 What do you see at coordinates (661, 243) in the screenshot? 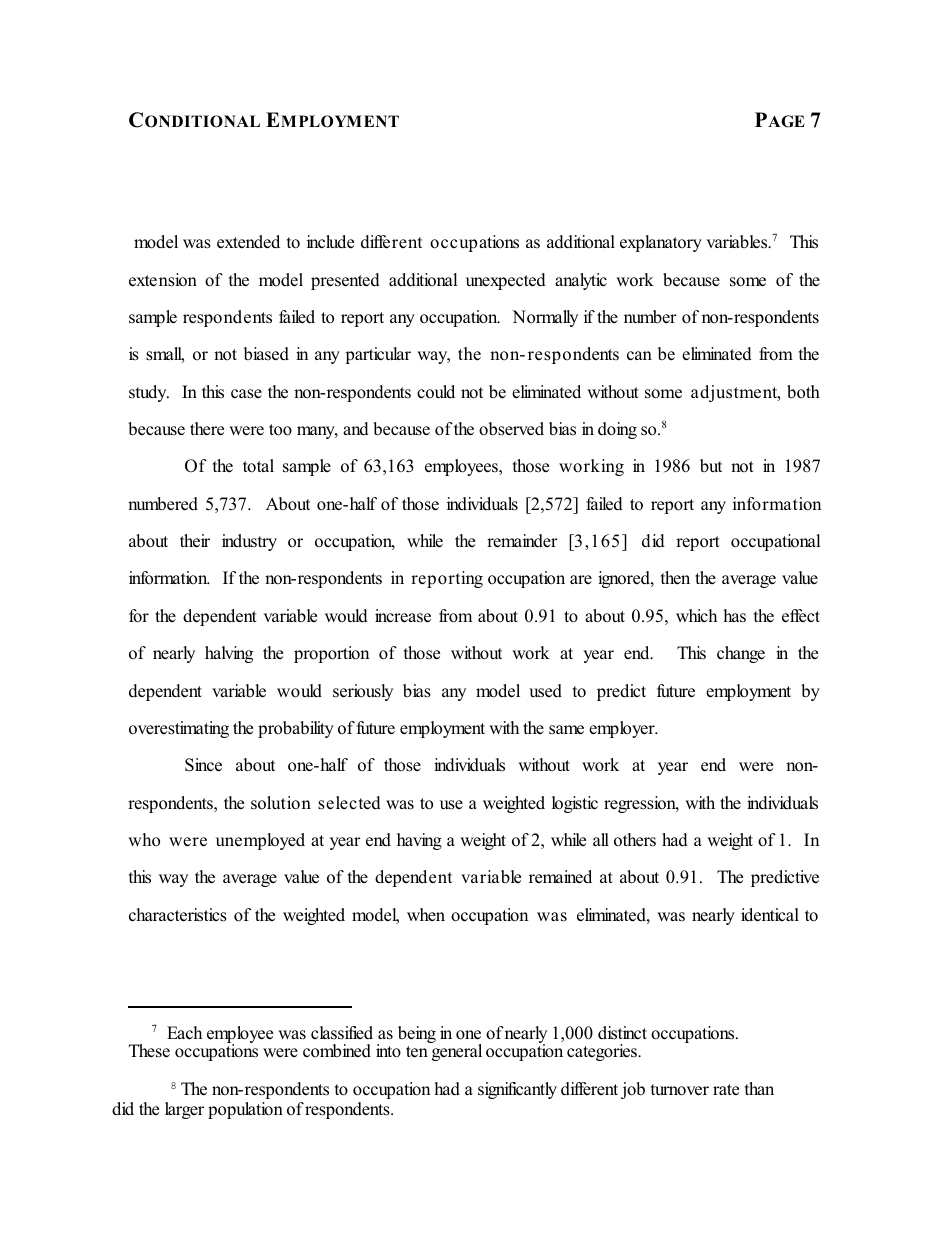
I see `explanatory` at bounding box center [661, 243].
